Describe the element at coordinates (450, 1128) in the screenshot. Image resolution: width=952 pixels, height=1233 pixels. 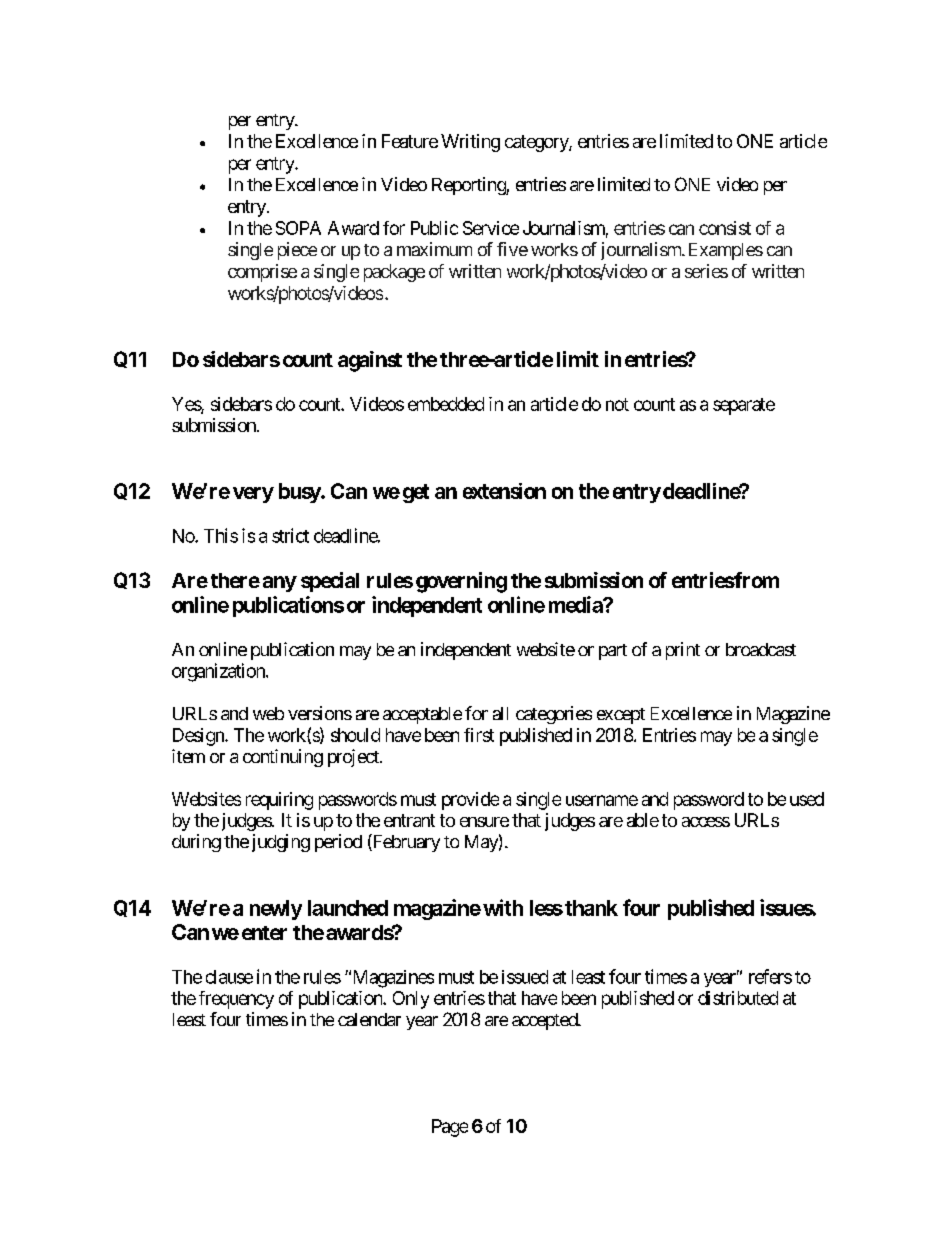
I see `Page` at that location.
